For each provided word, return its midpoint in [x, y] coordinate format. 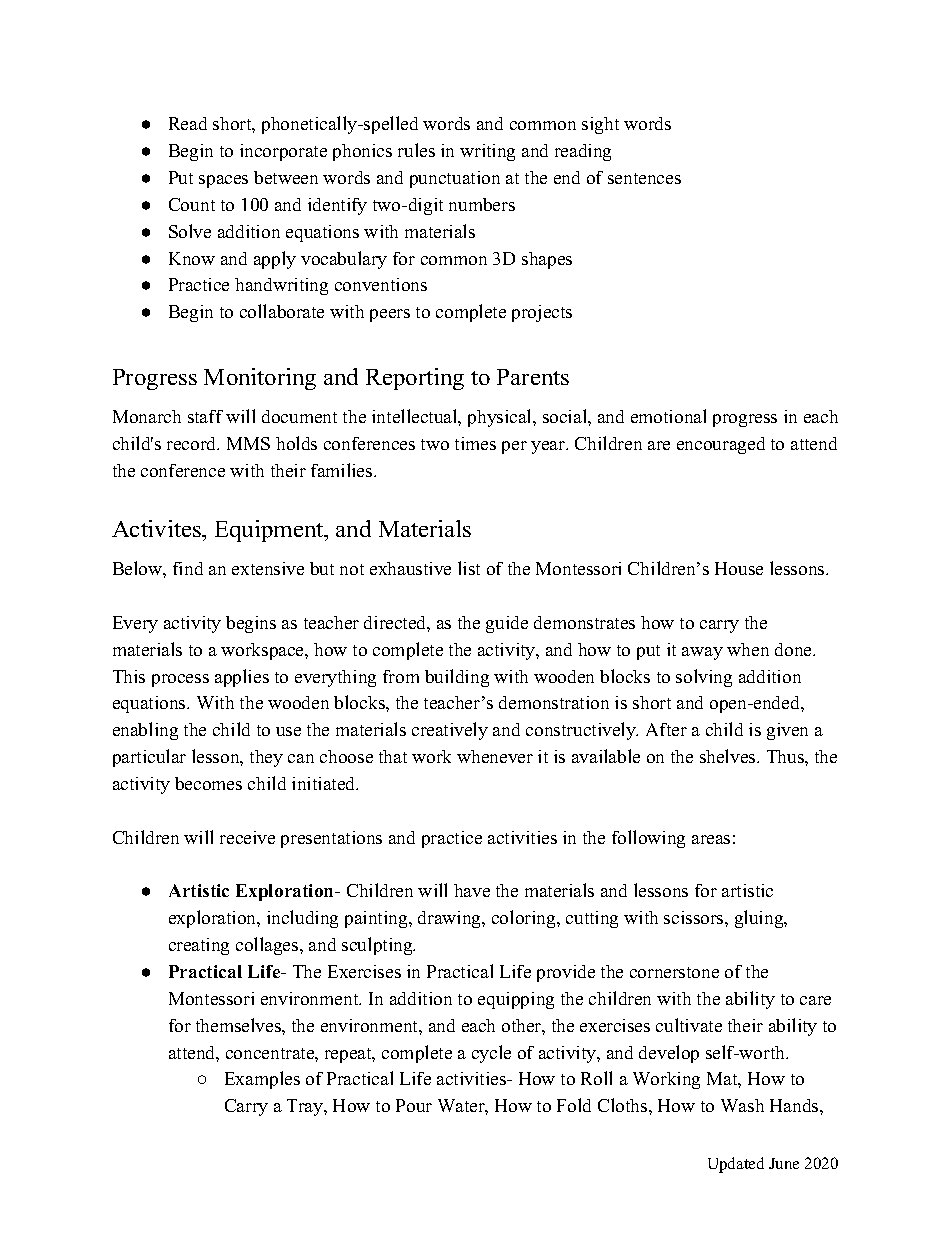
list [469, 568]
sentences [644, 178]
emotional [668, 416]
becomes [208, 783]
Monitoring [260, 379]
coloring [525, 919]
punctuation [455, 179]
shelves [729, 756]
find [188, 568]
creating [199, 946]
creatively [450, 731]
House [739, 568]
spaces [223, 181]
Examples [262, 1080]
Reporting [415, 379]
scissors [695, 917]
